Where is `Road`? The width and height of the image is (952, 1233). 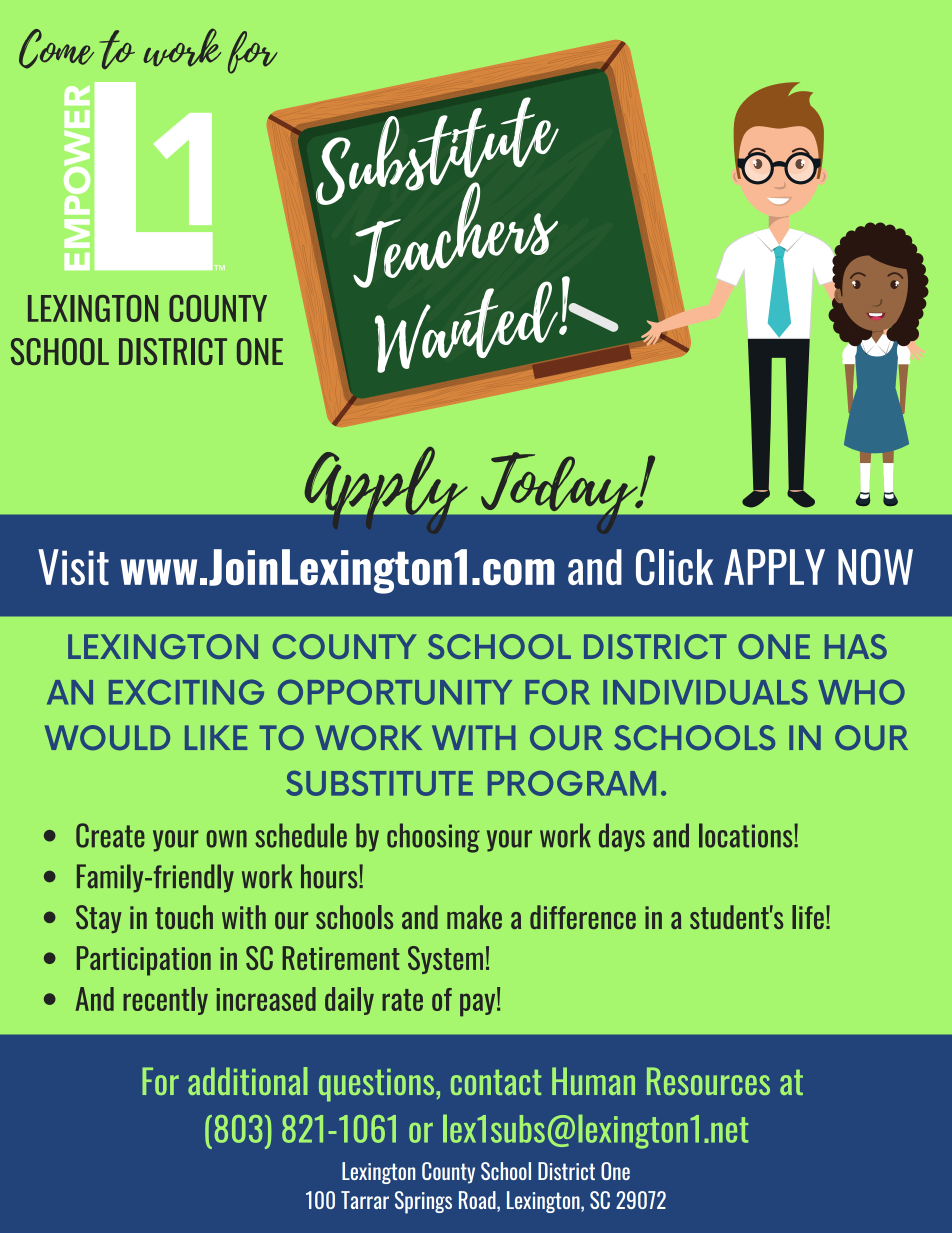
Road is located at coordinates (478, 1201).
